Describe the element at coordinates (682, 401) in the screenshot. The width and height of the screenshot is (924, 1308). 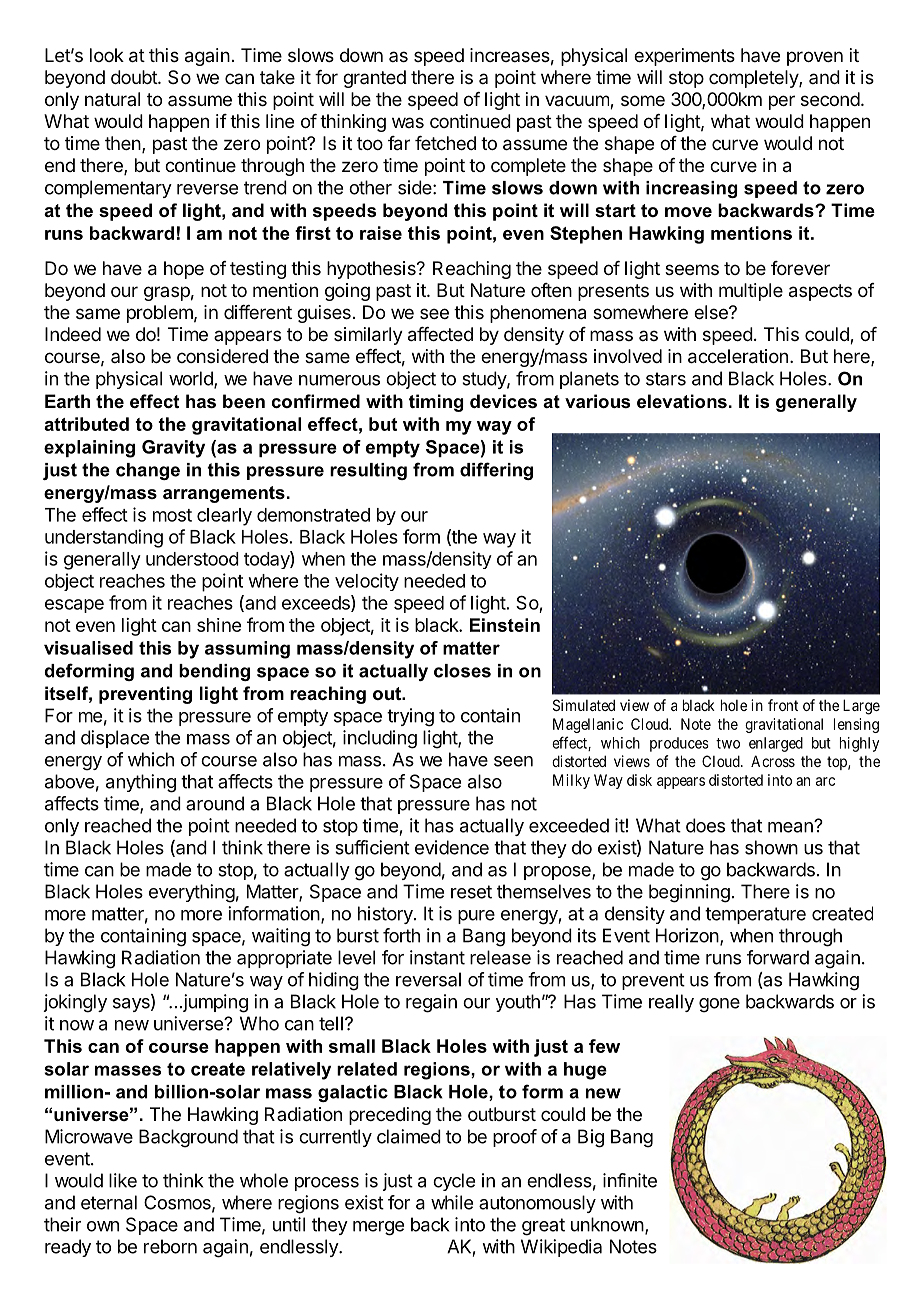
I see `elevations` at that location.
